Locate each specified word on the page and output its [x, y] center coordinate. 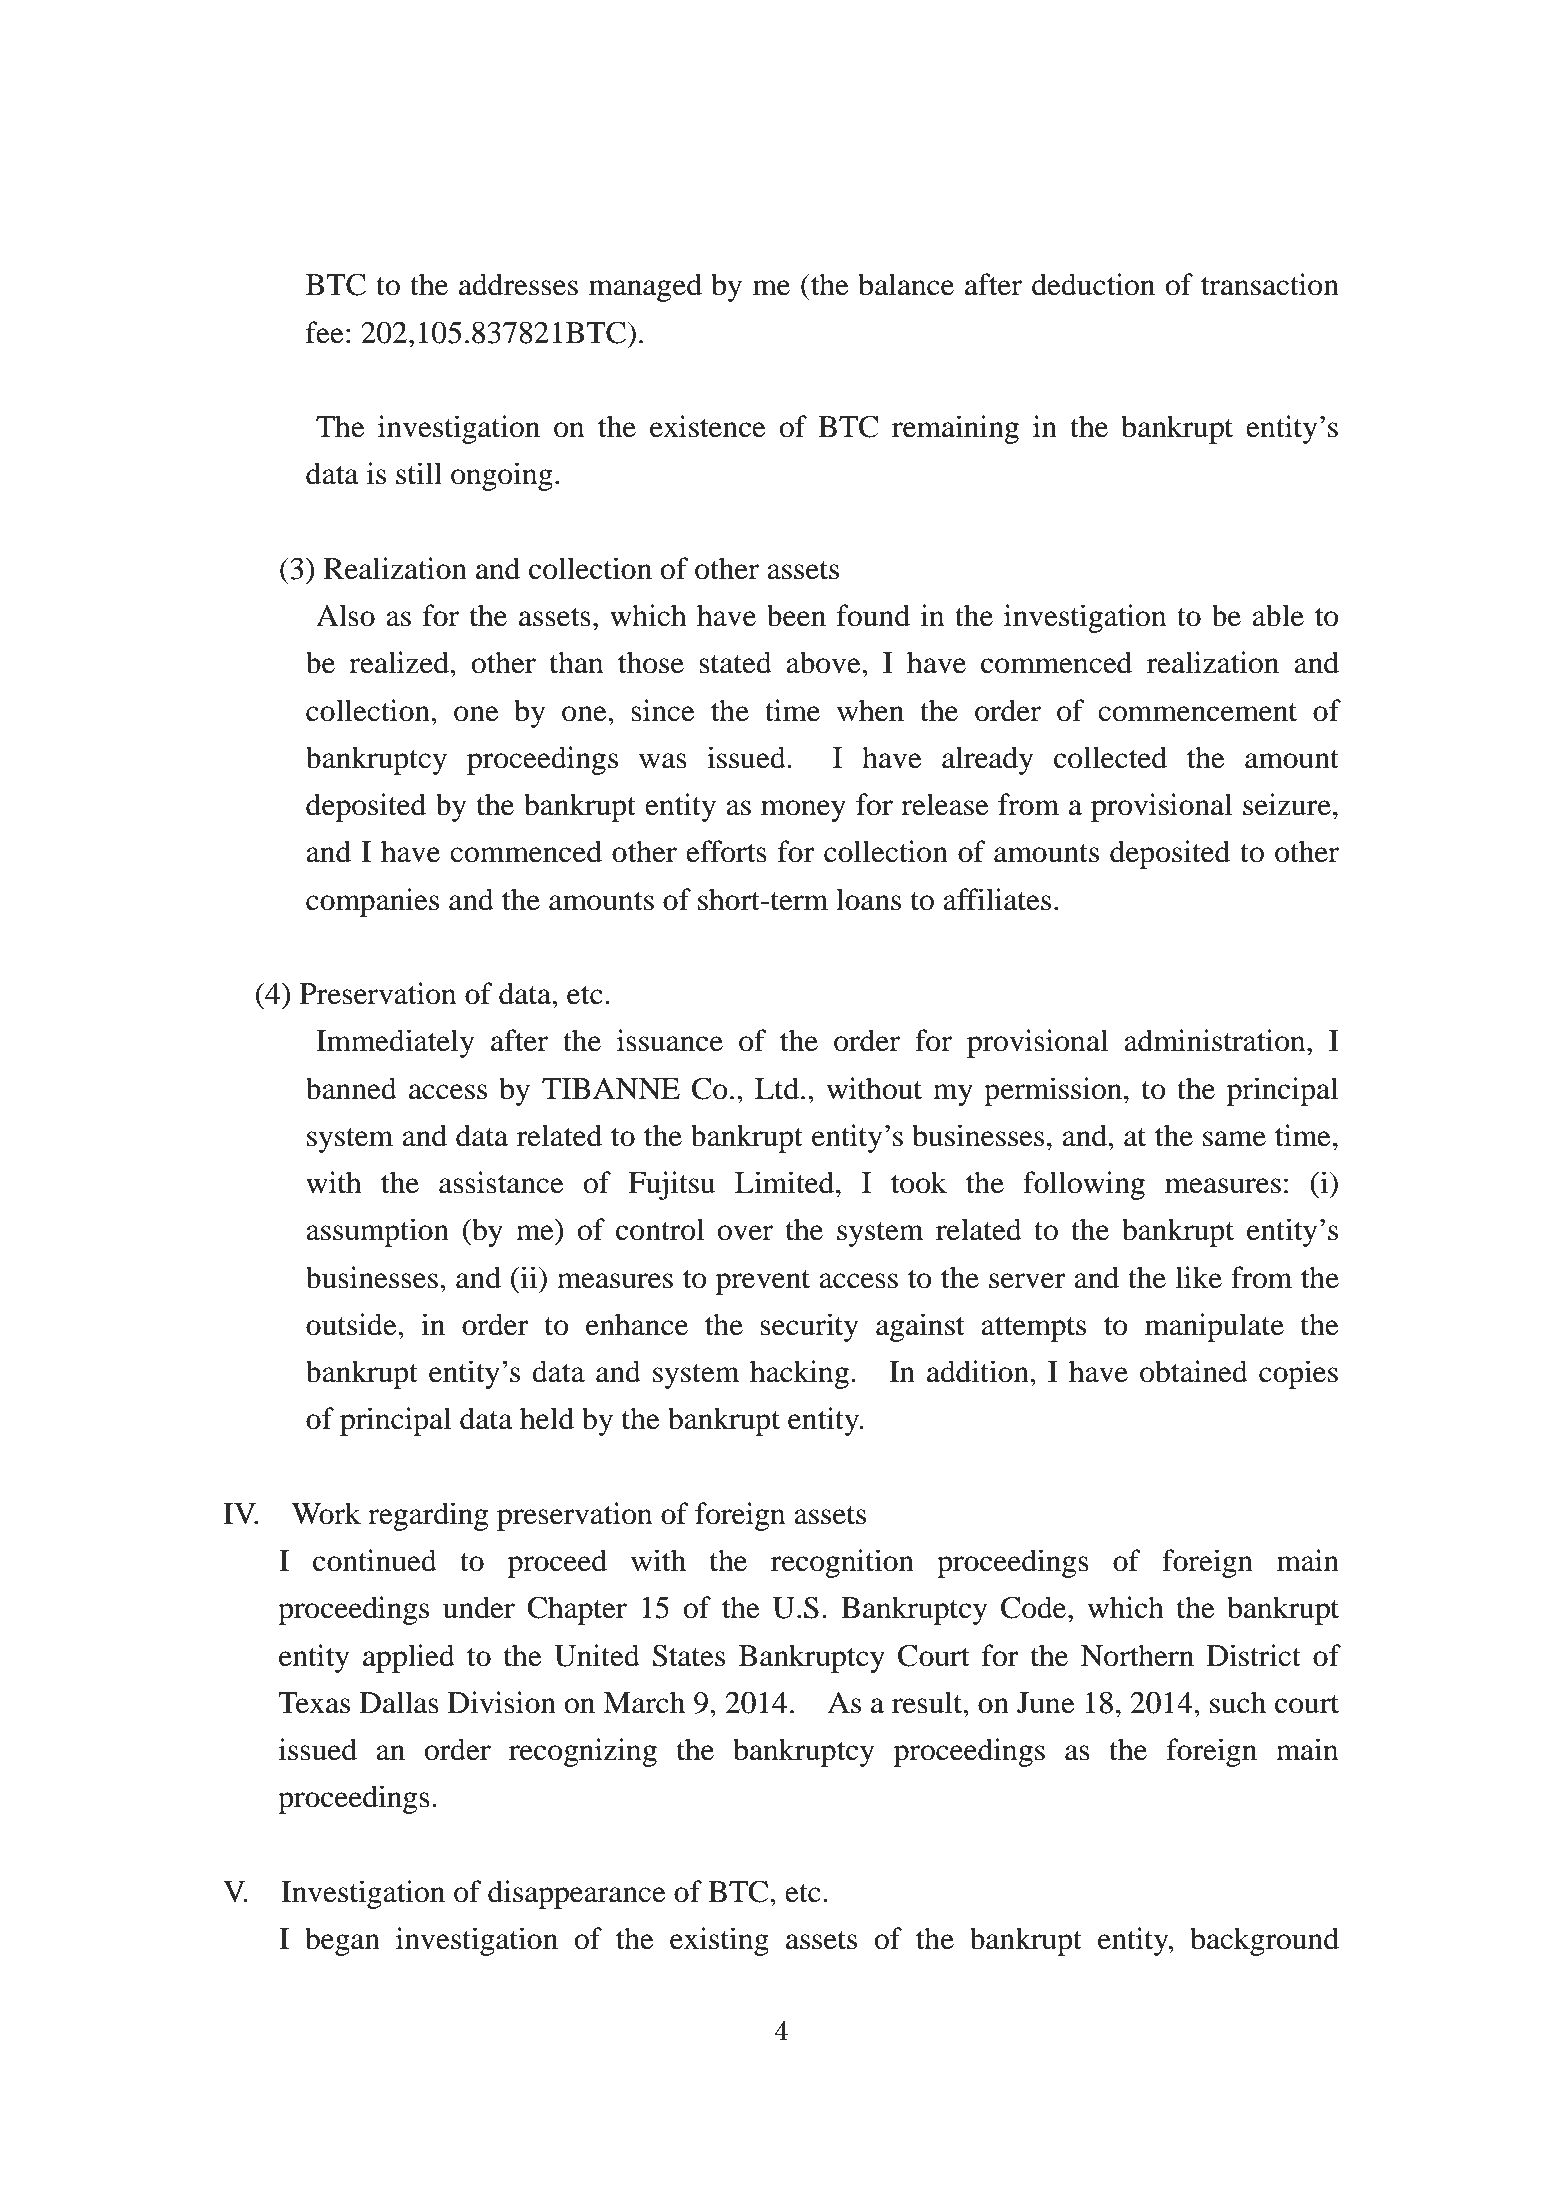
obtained [1194, 1371]
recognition [842, 1563]
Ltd [777, 1088]
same [1234, 1139]
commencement [1197, 712]
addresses [518, 284]
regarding [428, 1516]
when [870, 710]
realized [400, 662]
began [342, 1941]
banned [351, 1088]
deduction [1093, 284]
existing [719, 1941]
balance [906, 284]
